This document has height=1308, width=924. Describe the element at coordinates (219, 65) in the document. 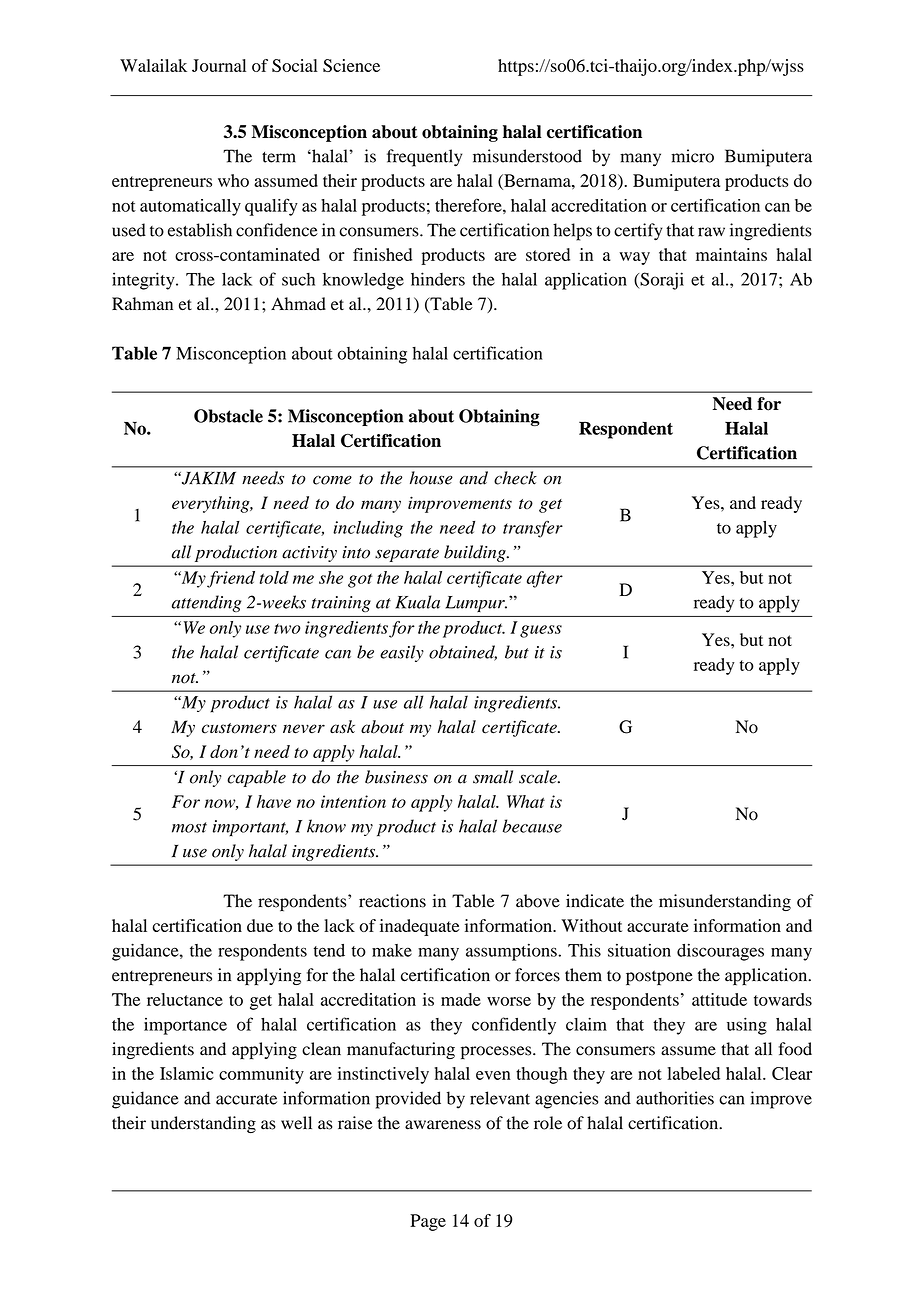

I see `Journal` at that location.
